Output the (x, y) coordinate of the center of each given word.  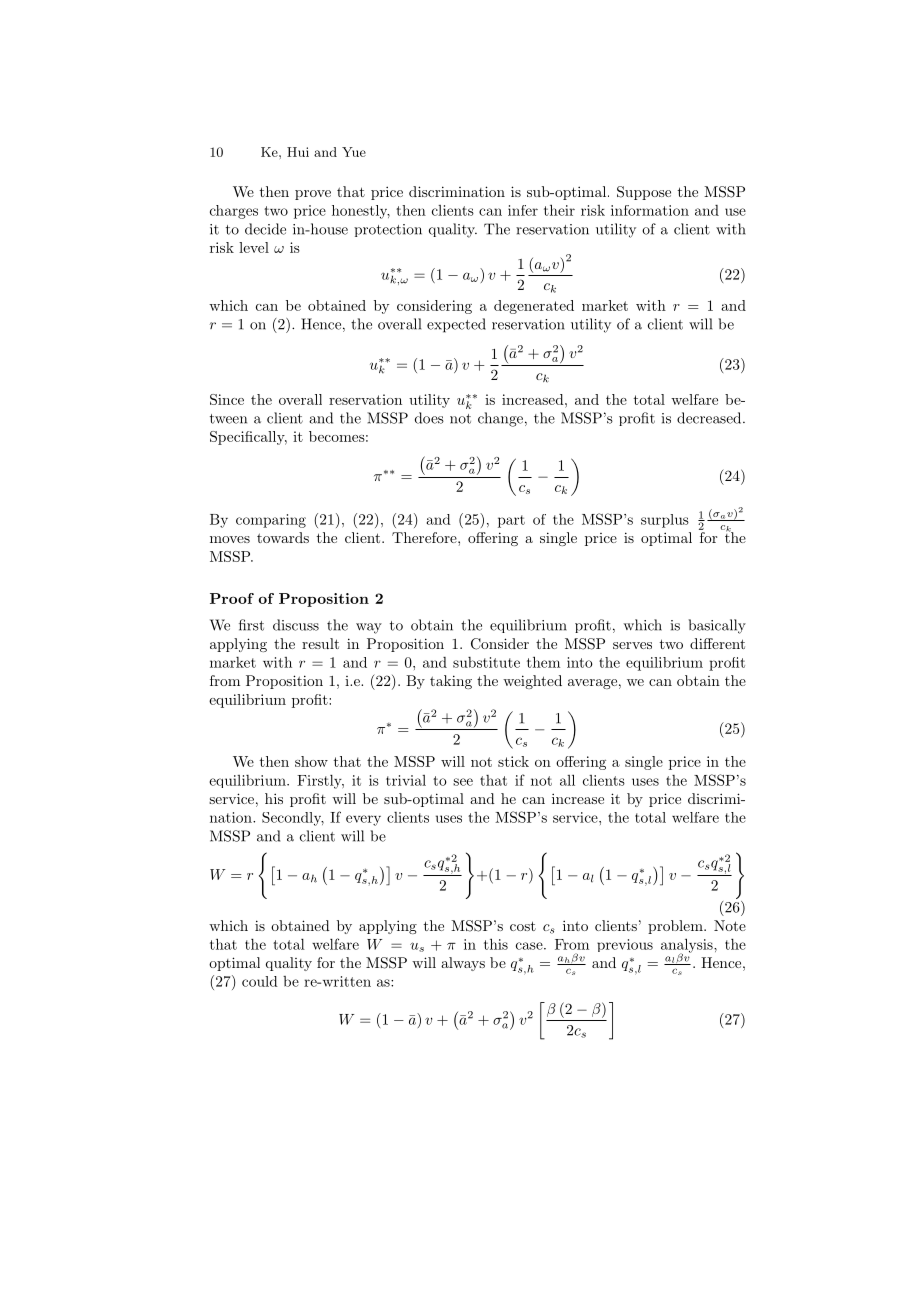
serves (632, 645)
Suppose (644, 193)
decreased (709, 418)
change (500, 419)
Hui (298, 152)
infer (523, 210)
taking (451, 682)
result (320, 643)
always (463, 964)
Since (227, 399)
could (260, 981)
